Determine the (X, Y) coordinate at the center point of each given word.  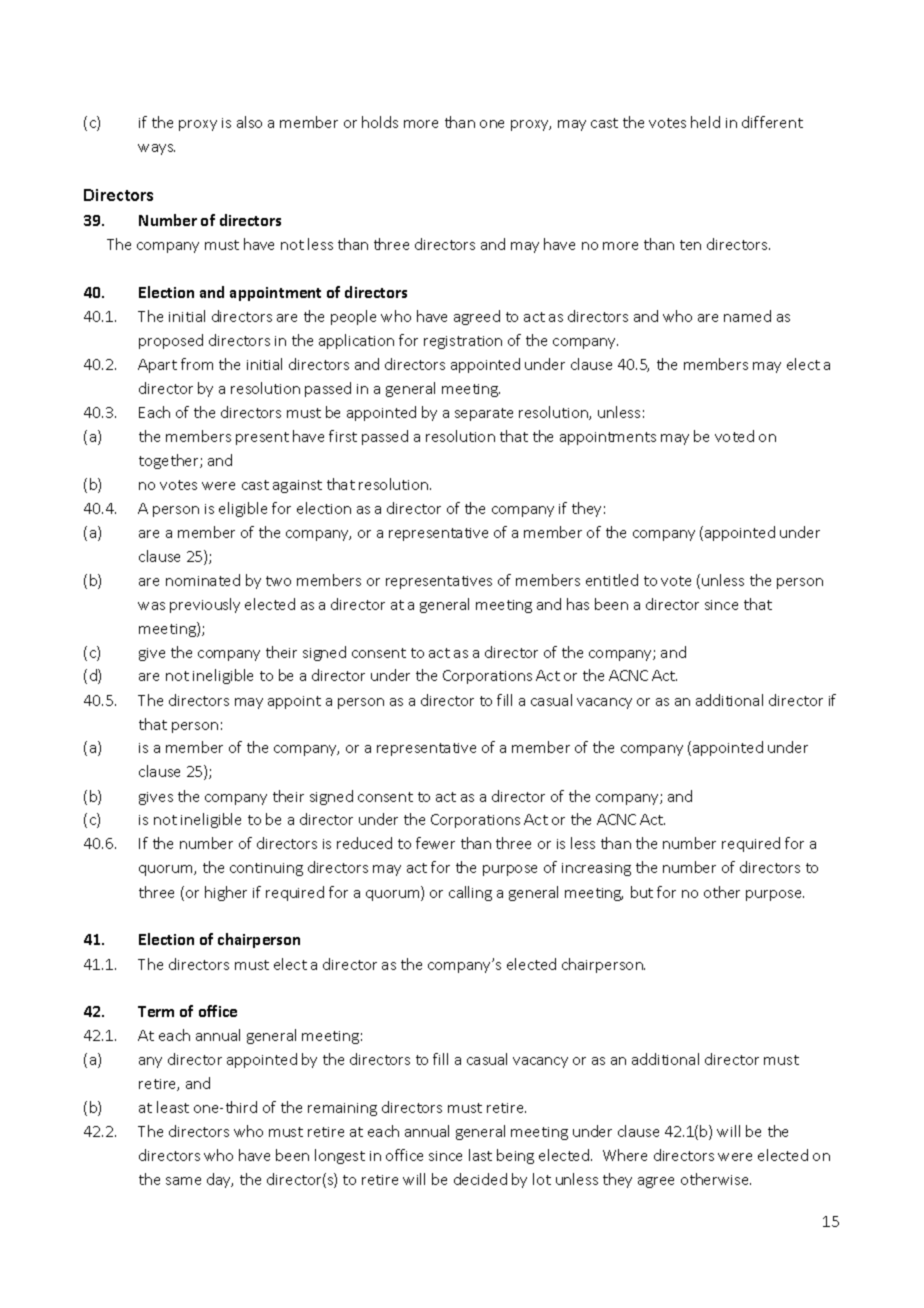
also (249, 122)
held (705, 122)
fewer (435, 843)
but (642, 892)
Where (625, 1155)
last (480, 1155)
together (170, 461)
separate (484, 414)
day (220, 1180)
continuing (266, 869)
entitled (612, 580)
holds (380, 122)
